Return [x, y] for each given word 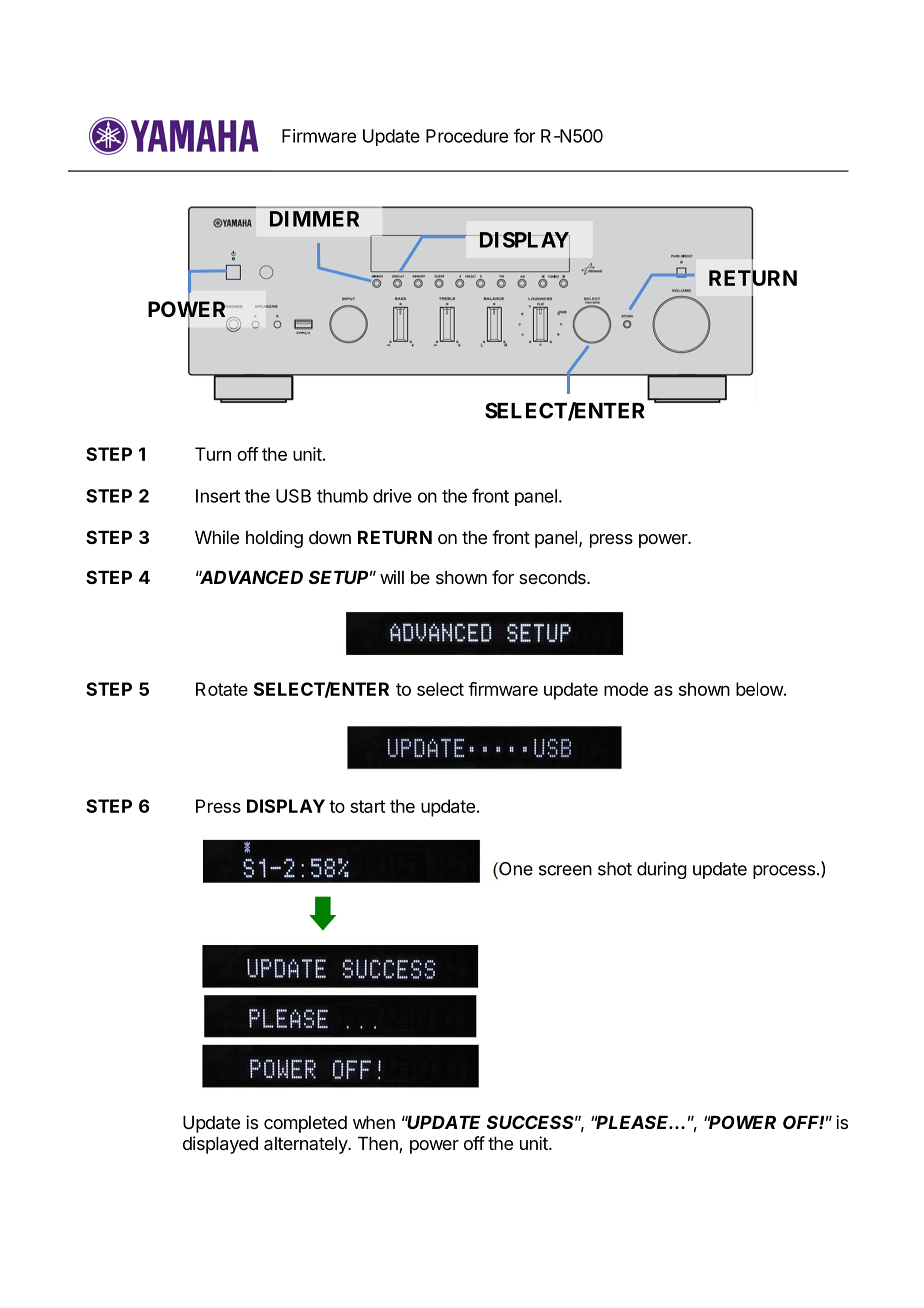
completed [305, 1124]
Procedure [467, 136]
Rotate [222, 689]
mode [626, 689]
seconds [553, 577]
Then [379, 1145]
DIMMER [314, 219]
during [662, 870]
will [392, 577]
